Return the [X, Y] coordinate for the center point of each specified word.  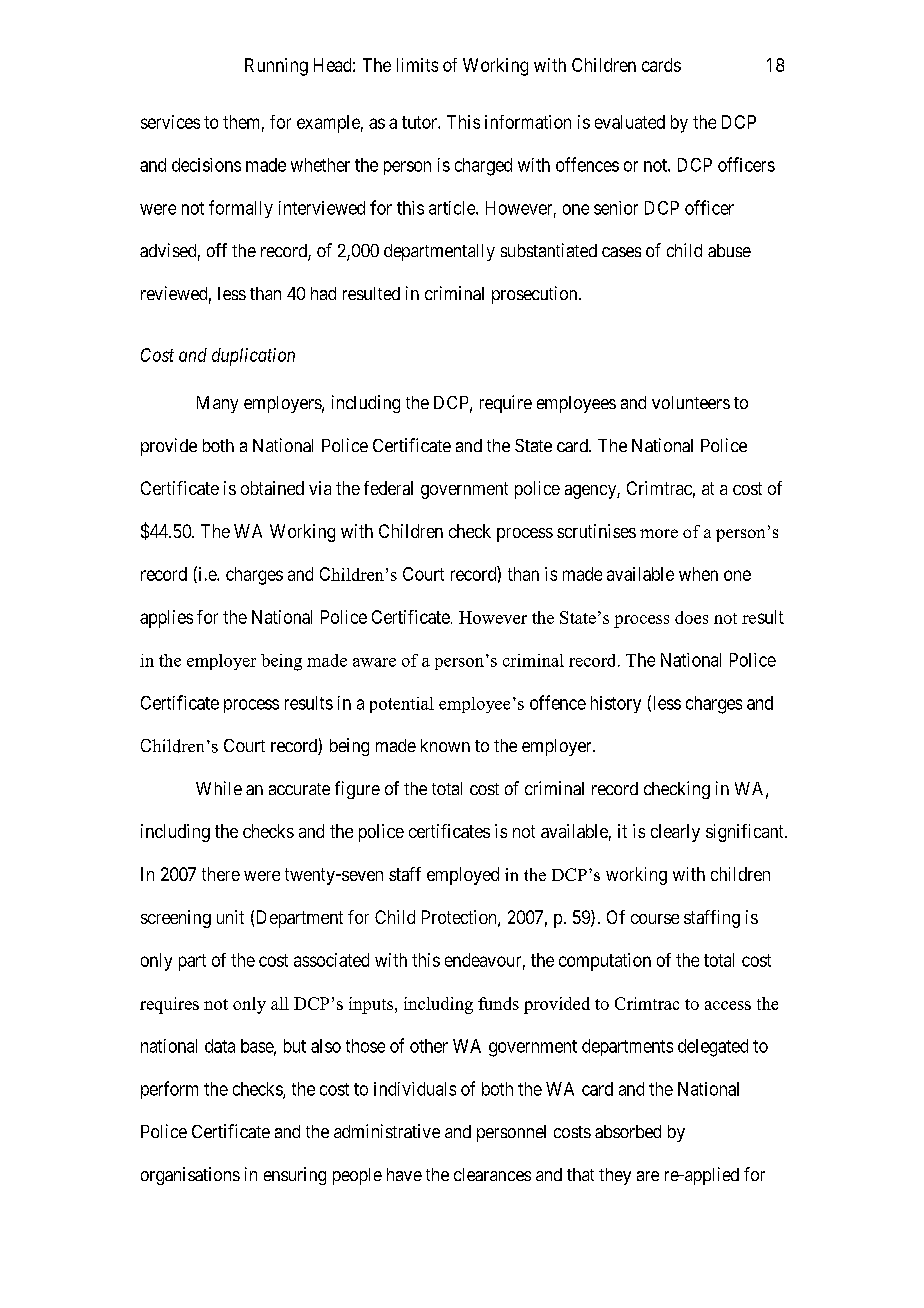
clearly [675, 833]
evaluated [630, 122]
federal [388, 488]
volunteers [691, 402]
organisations [190, 1176]
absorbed [628, 1131]
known [445, 745]
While [219, 788]
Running [276, 67]
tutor [420, 122]
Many [217, 404]
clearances [492, 1174]
